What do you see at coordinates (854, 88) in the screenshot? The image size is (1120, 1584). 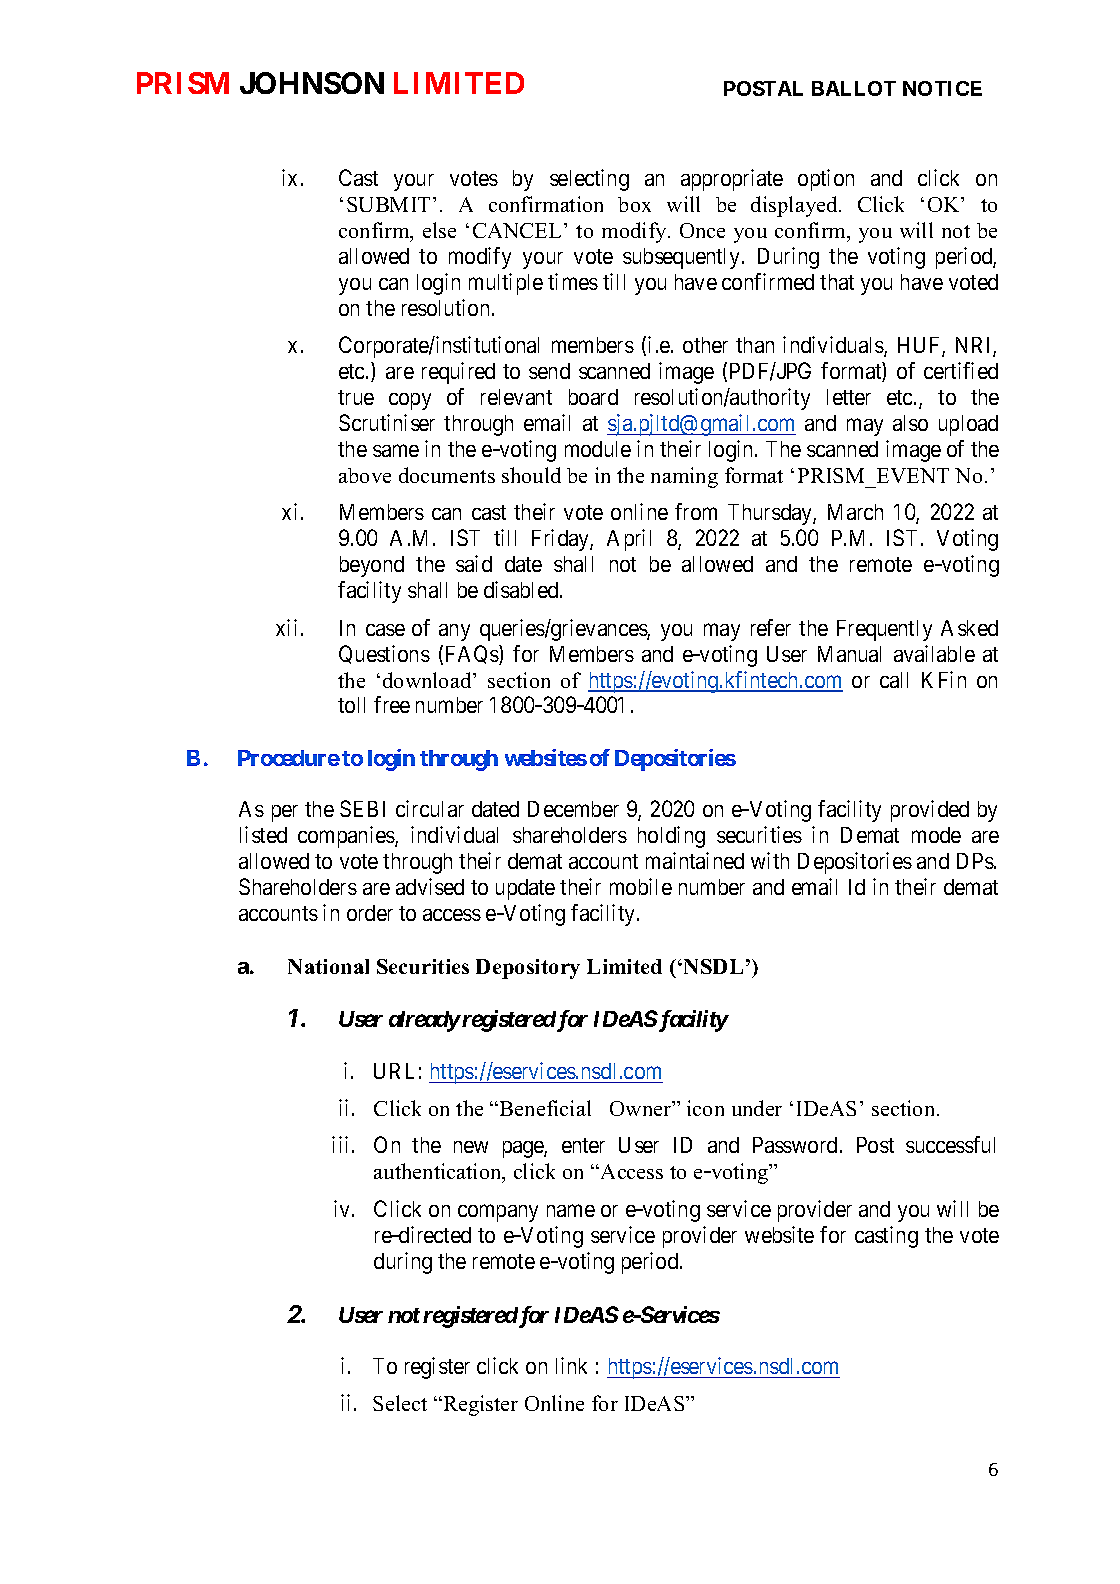 I see `BALLOT` at bounding box center [854, 88].
